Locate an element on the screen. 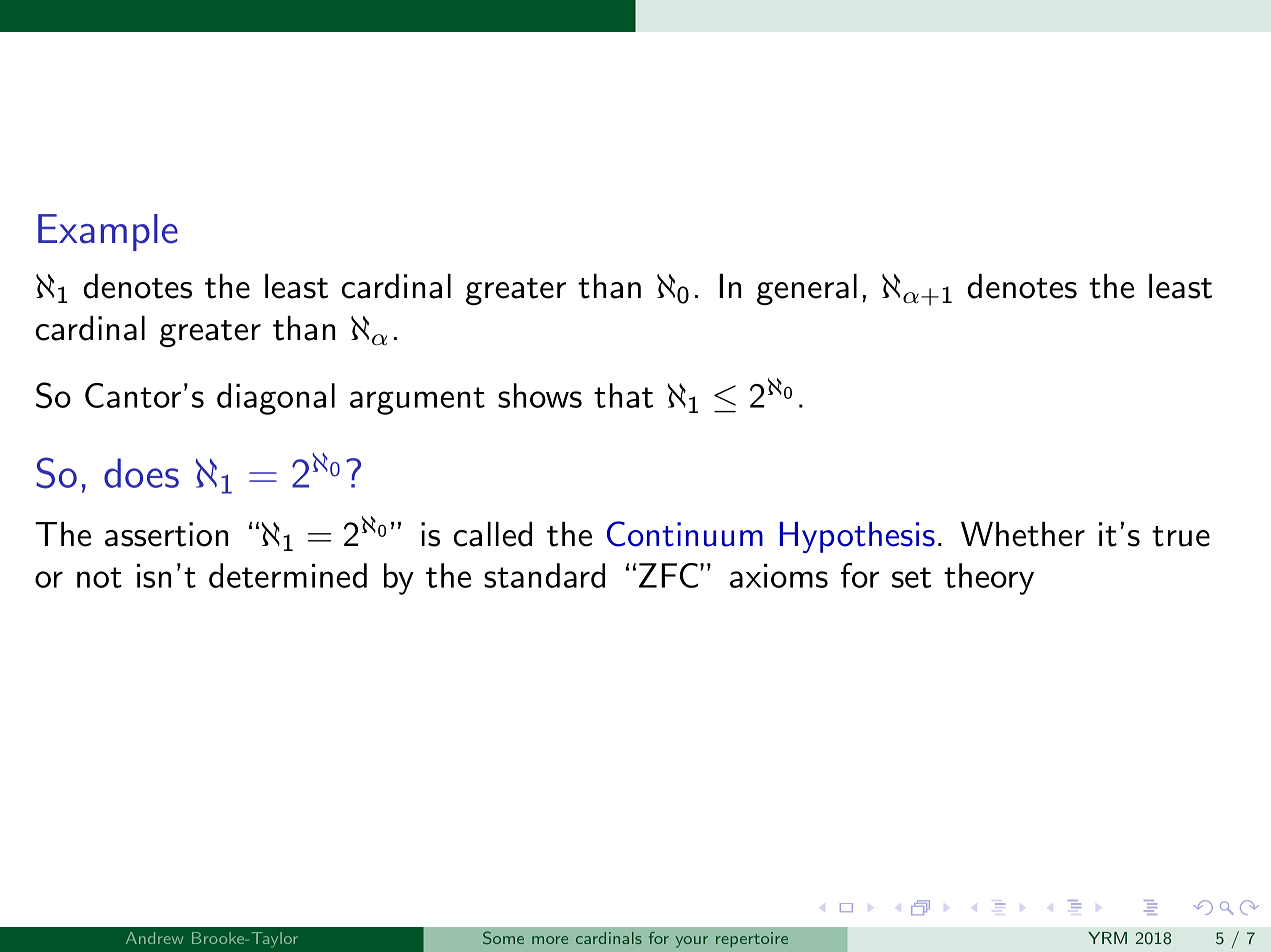 This screenshot has width=1271, height=952. that is located at coordinates (623, 395).
